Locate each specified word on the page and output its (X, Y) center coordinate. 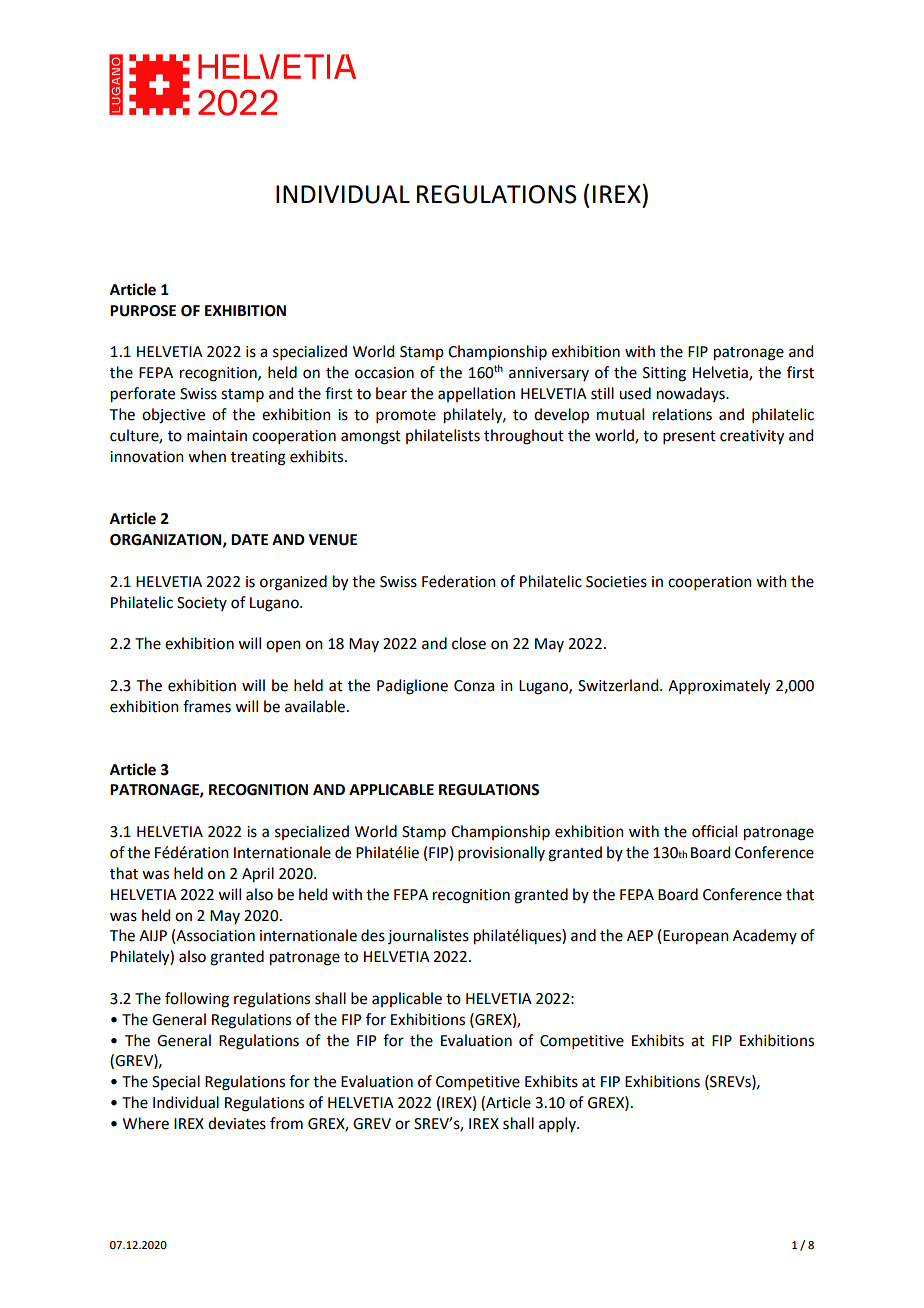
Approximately (719, 687)
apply (558, 1124)
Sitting (664, 374)
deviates (237, 1123)
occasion (384, 373)
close (469, 643)
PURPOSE (143, 311)
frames (207, 706)
